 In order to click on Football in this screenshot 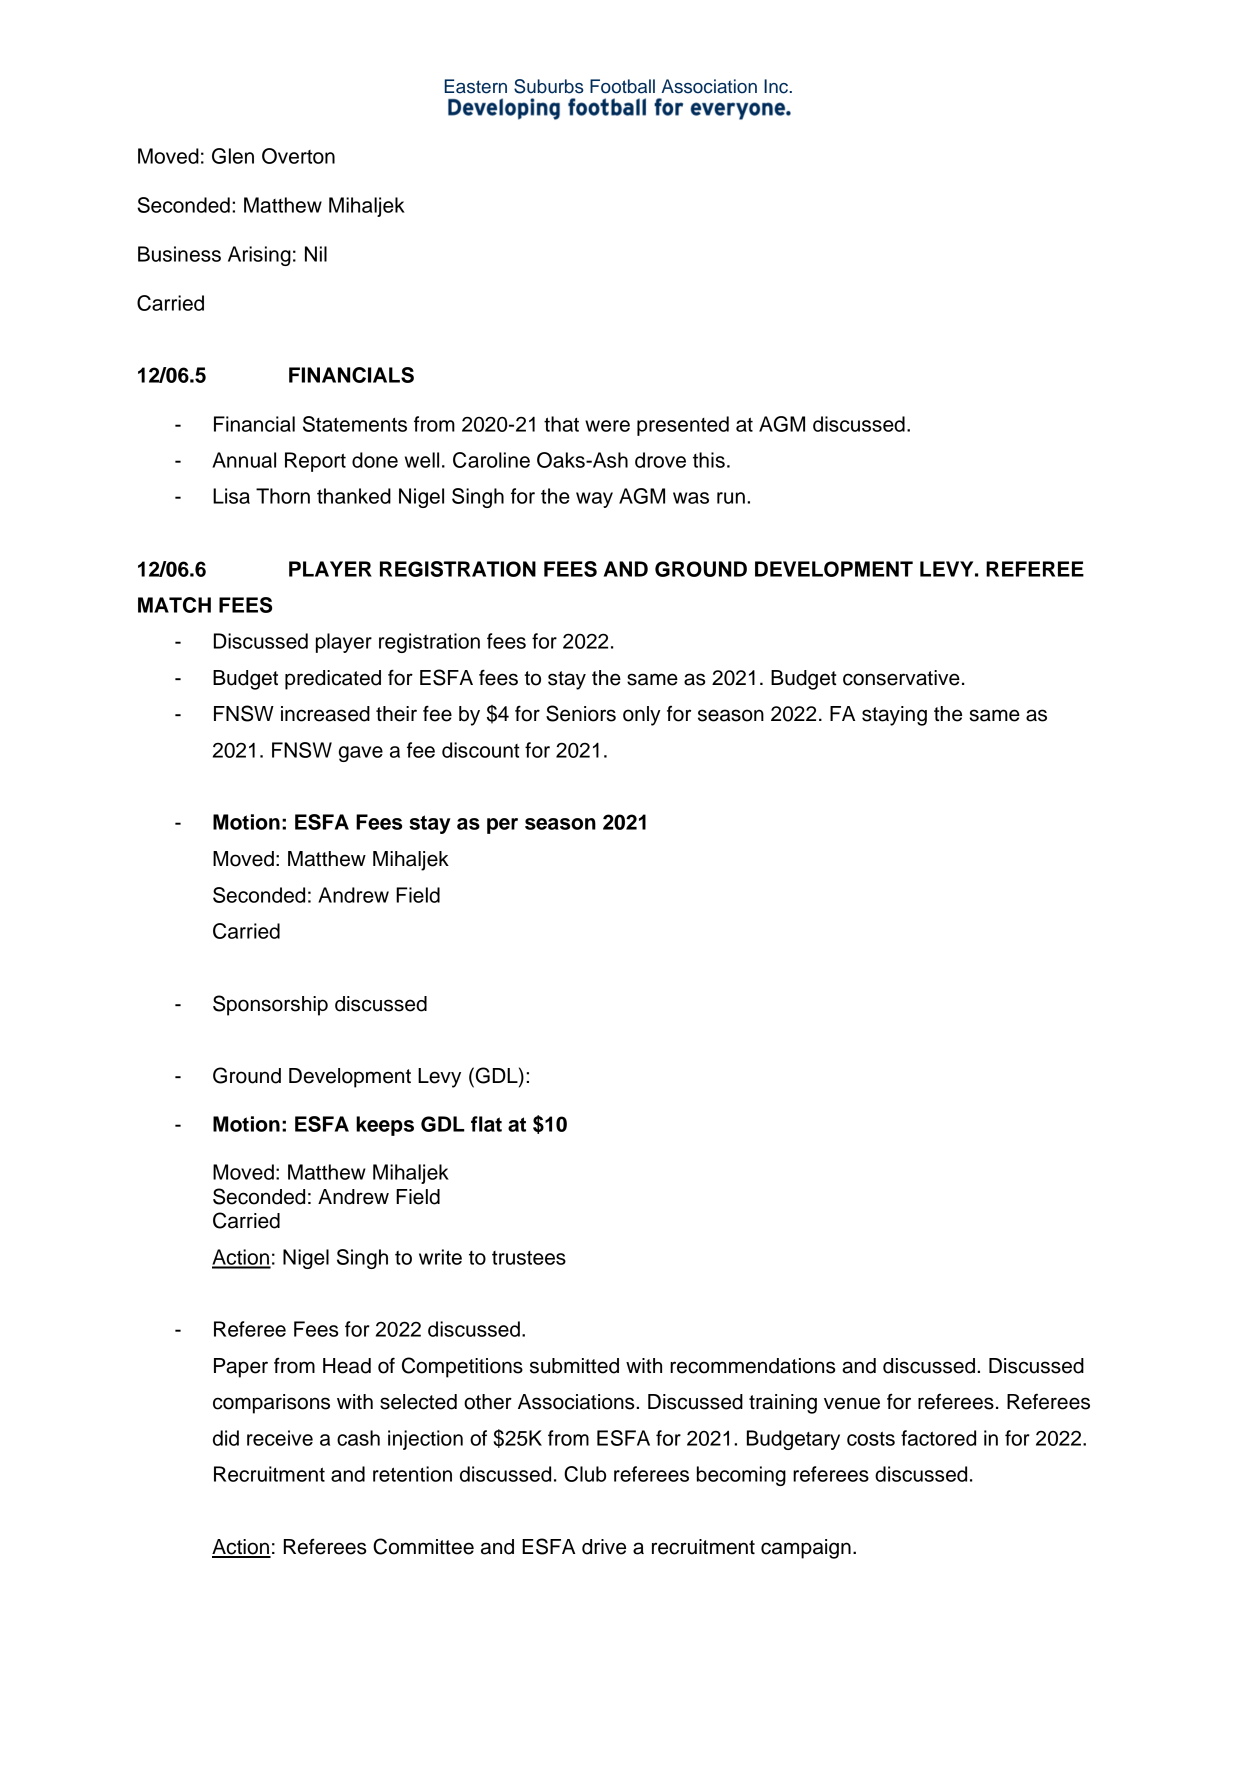, I will do `click(622, 86)`.
